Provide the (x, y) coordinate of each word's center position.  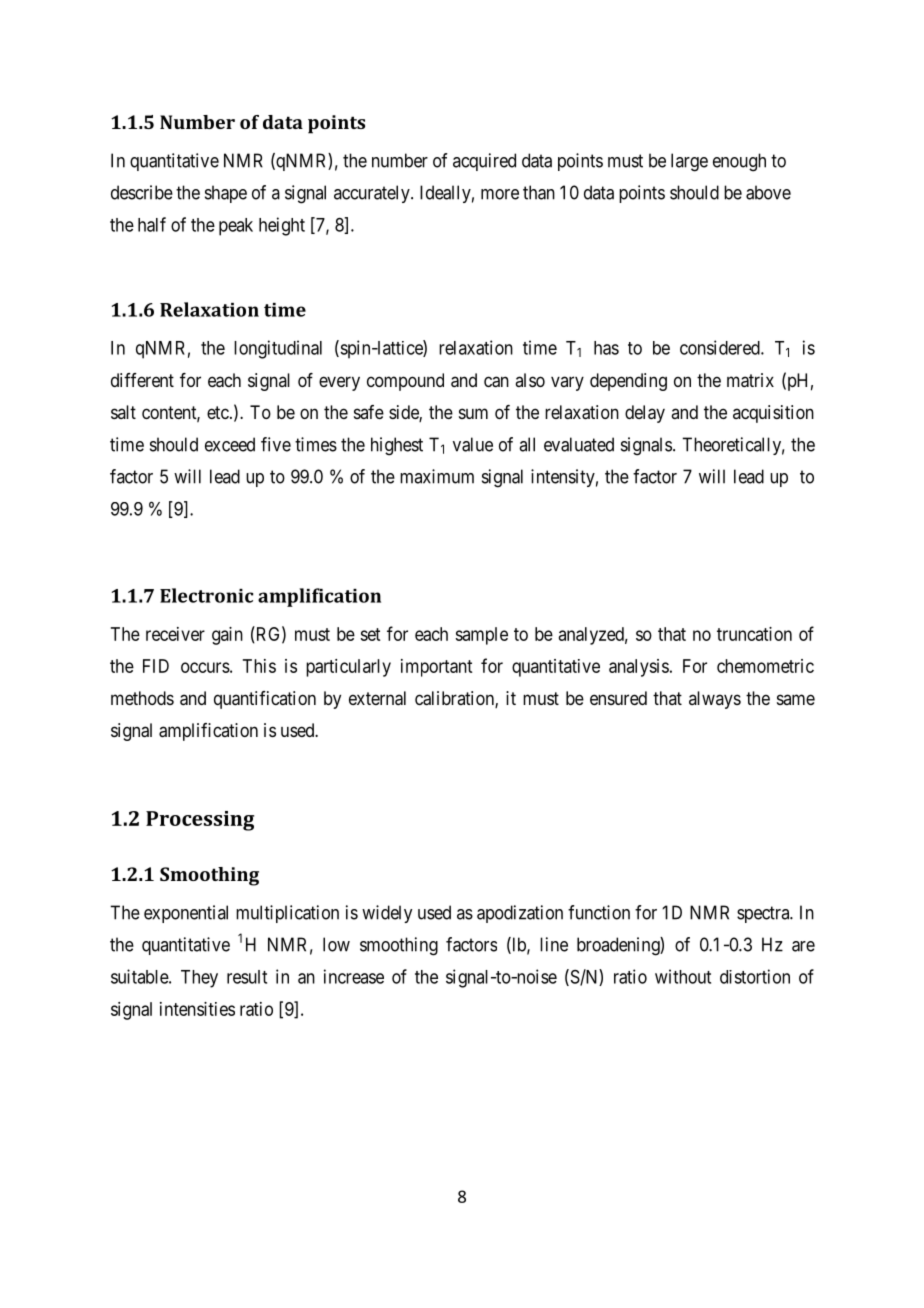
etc (218, 412)
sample (481, 636)
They (199, 979)
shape (226, 194)
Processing (200, 821)
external (377, 698)
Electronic (206, 595)
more (500, 194)
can (496, 382)
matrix (750, 380)
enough (739, 162)
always (715, 700)
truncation (754, 634)
